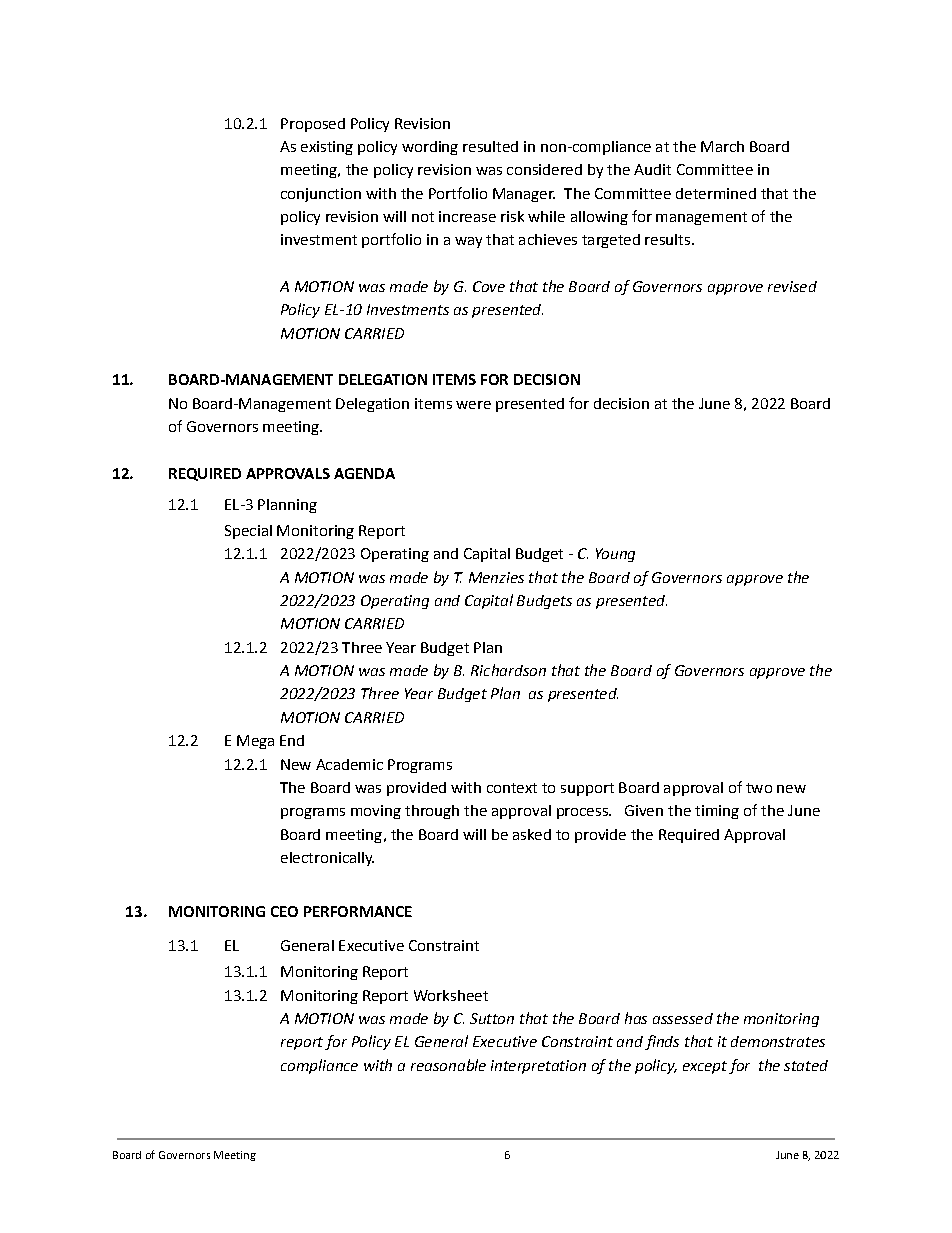  What do you see at coordinates (448, 1065) in the screenshot?
I see `reasonable` at bounding box center [448, 1065].
